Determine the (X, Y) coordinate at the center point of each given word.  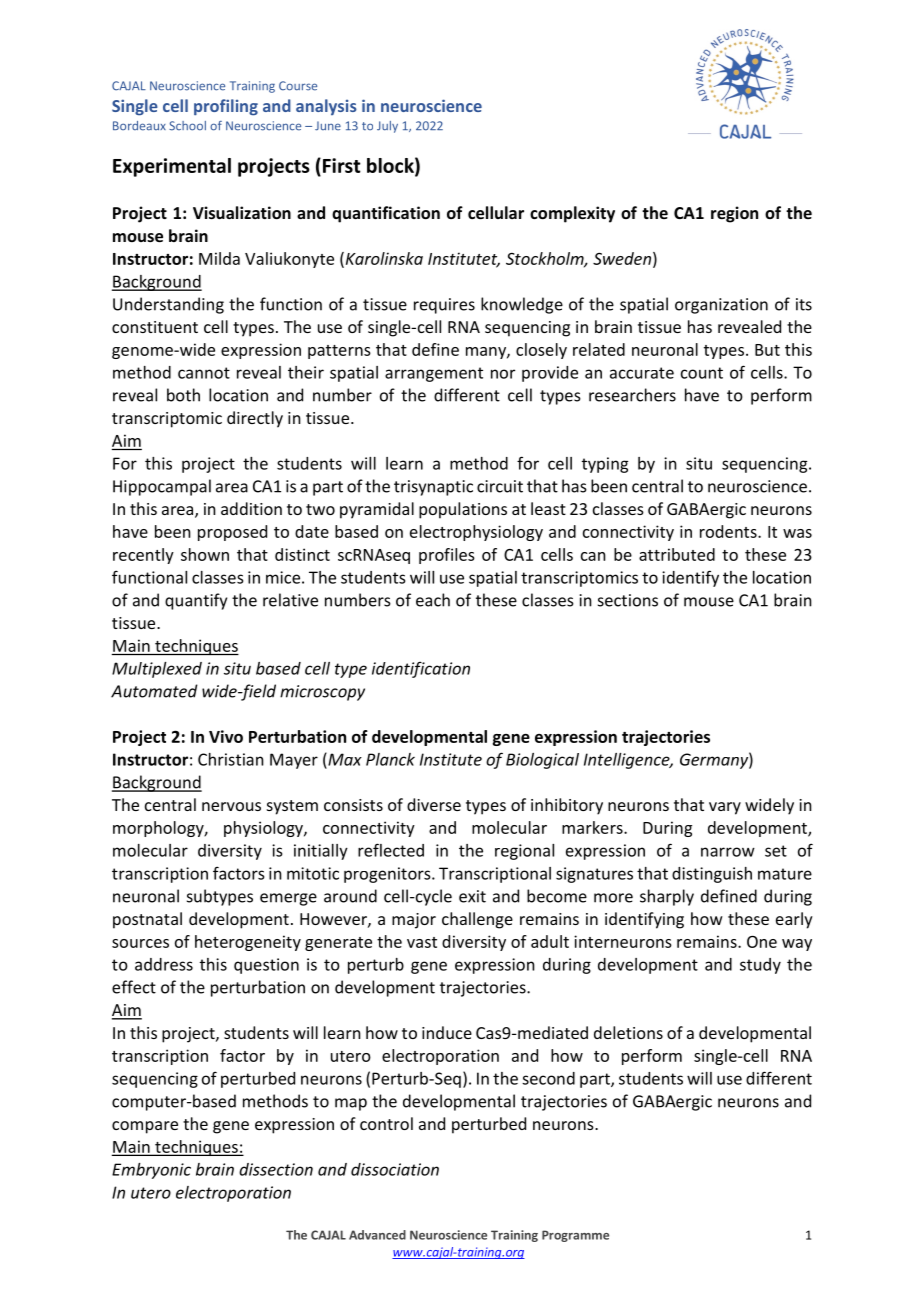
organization (721, 306)
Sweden (622, 258)
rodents (729, 531)
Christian (231, 759)
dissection (276, 1169)
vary (725, 808)
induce (447, 1032)
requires (444, 306)
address (164, 964)
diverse (434, 804)
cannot (204, 373)
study (760, 966)
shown (205, 554)
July (387, 127)
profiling (226, 107)
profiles (447, 556)
